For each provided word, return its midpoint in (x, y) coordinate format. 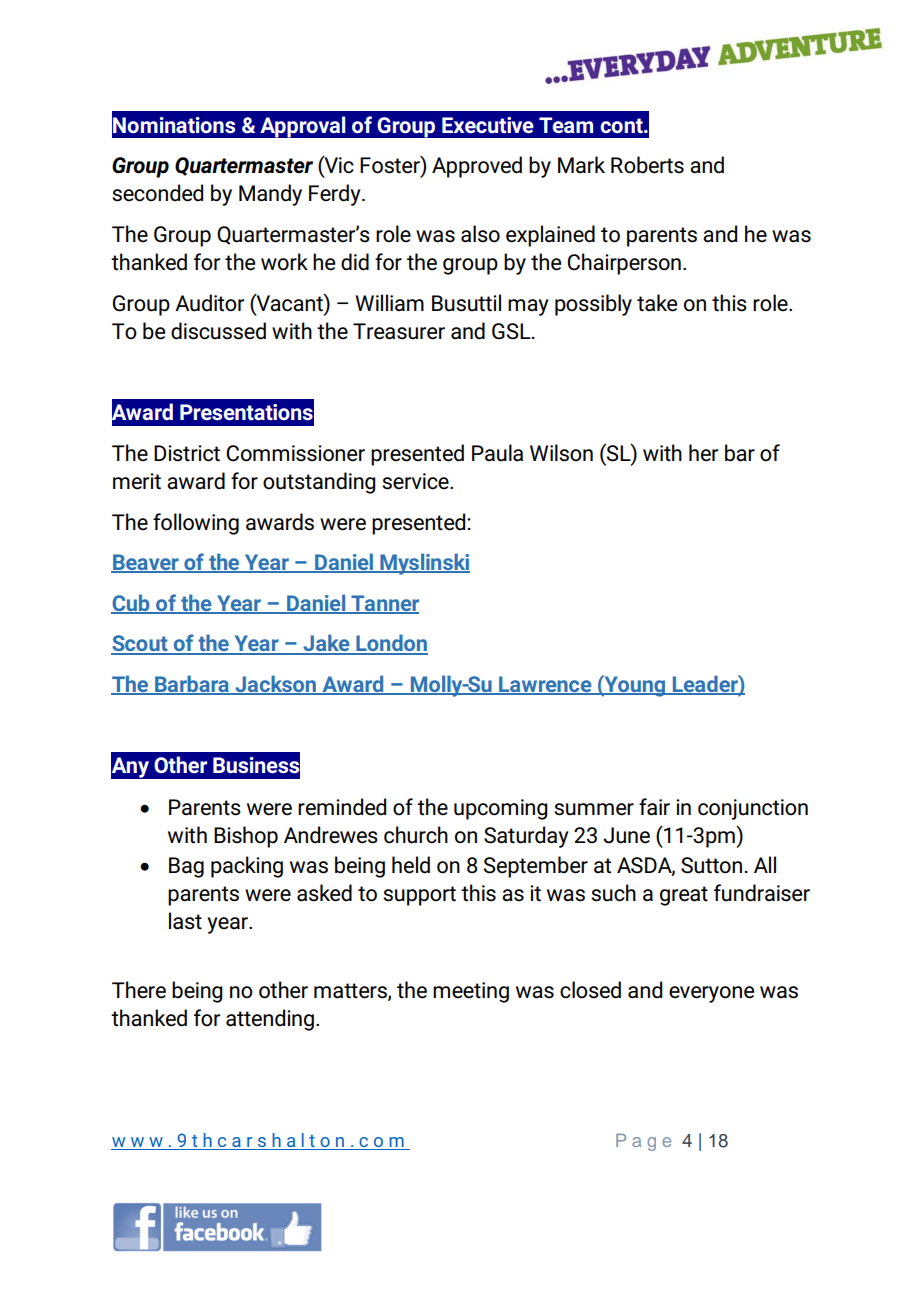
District (187, 453)
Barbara (192, 685)
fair (654, 807)
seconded (157, 193)
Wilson (561, 453)
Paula (497, 453)
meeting (471, 992)
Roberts (647, 165)
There (139, 990)
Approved (477, 167)
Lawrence (545, 685)
